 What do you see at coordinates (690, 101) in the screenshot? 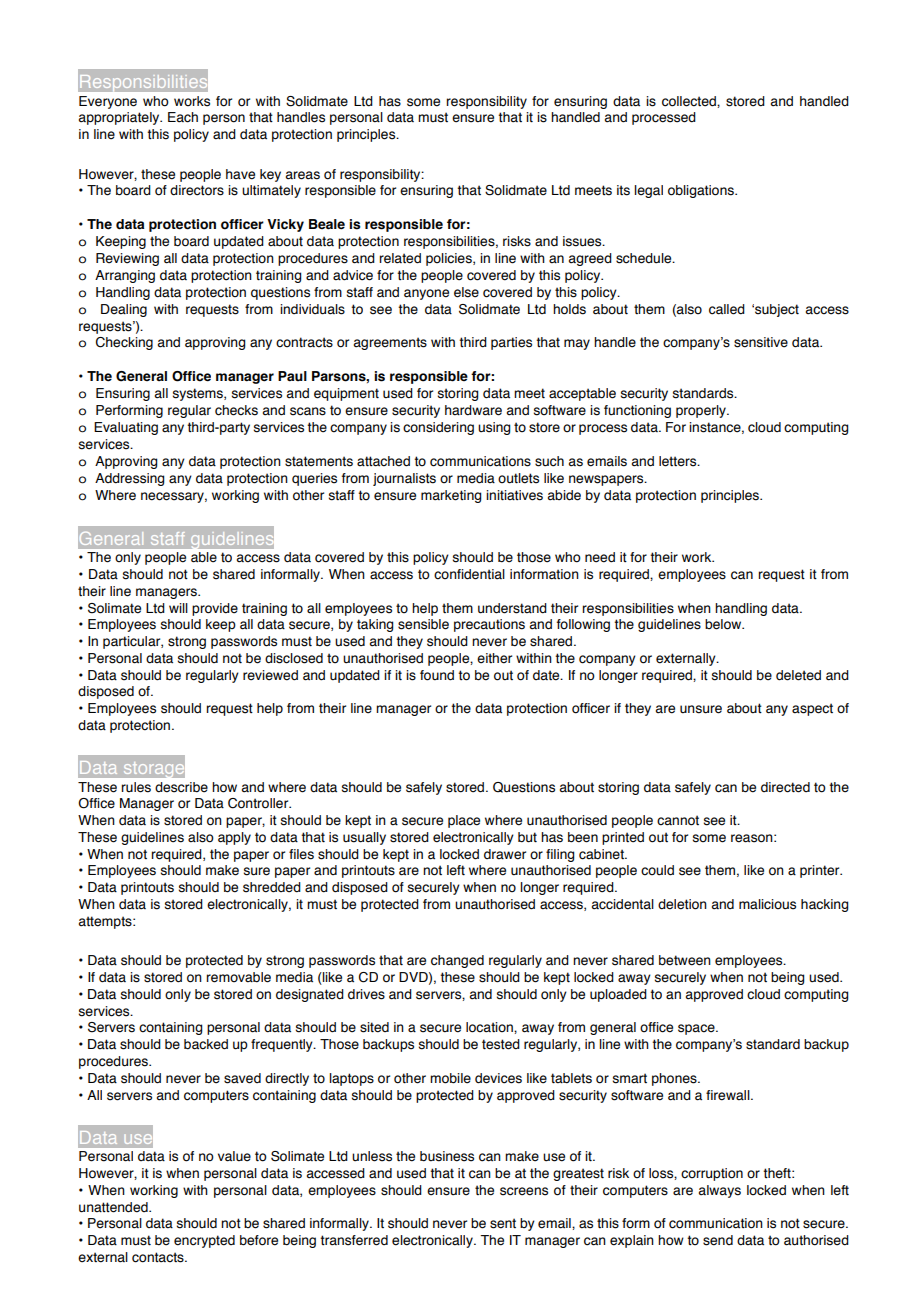
I see `collected` at bounding box center [690, 101].
